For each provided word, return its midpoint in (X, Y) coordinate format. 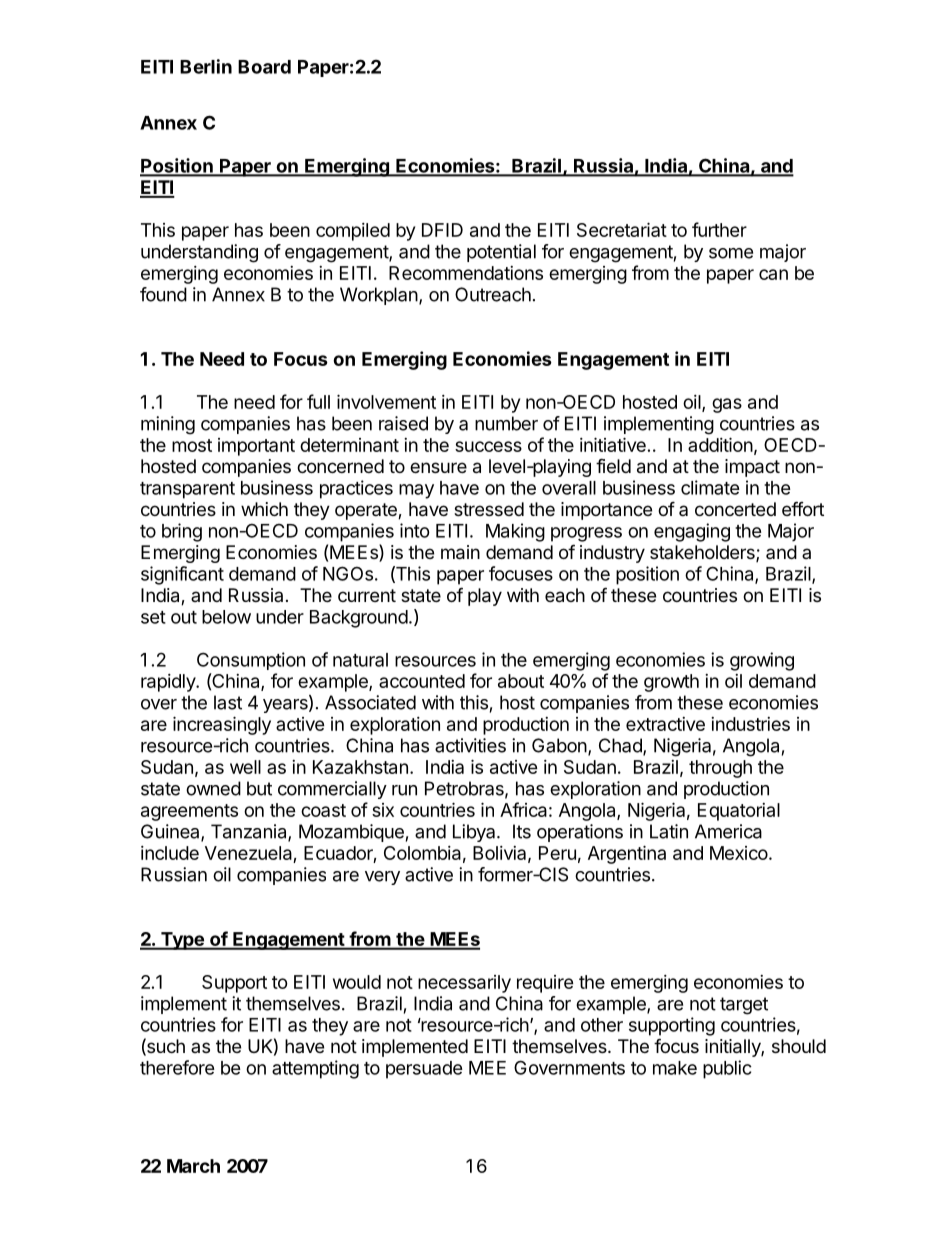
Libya (475, 833)
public (727, 1069)
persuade (424, 1070)
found (163, 294)
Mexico (739, 853)
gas (727, 405)
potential (501, 253)
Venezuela (248, 853)
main (460, 552)
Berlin (206, 66)
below (226, 617)
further (719, 229)
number (506, 423)
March (193, 1166)
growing (762, 661)
